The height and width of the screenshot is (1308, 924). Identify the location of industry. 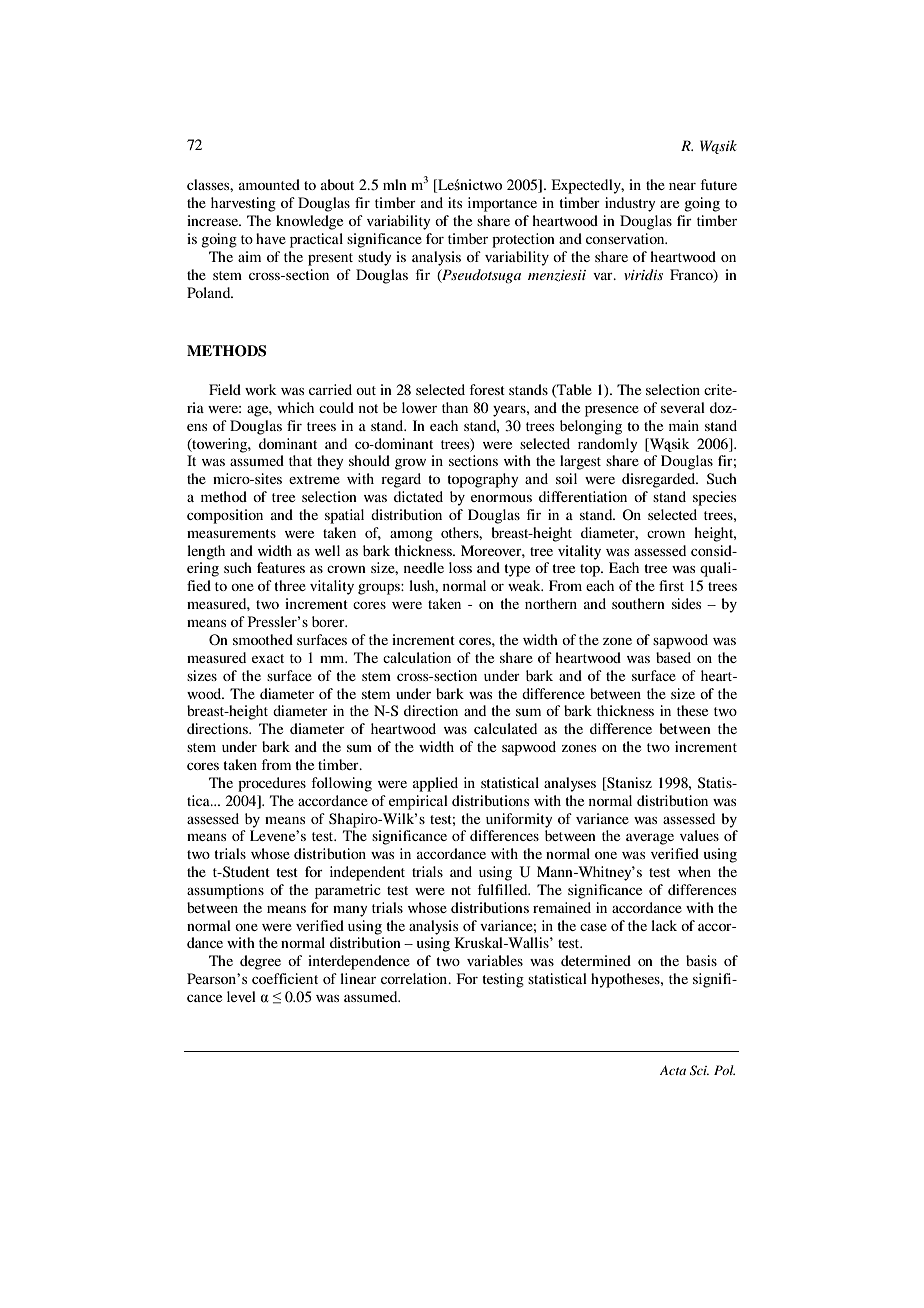
(630, 204).
